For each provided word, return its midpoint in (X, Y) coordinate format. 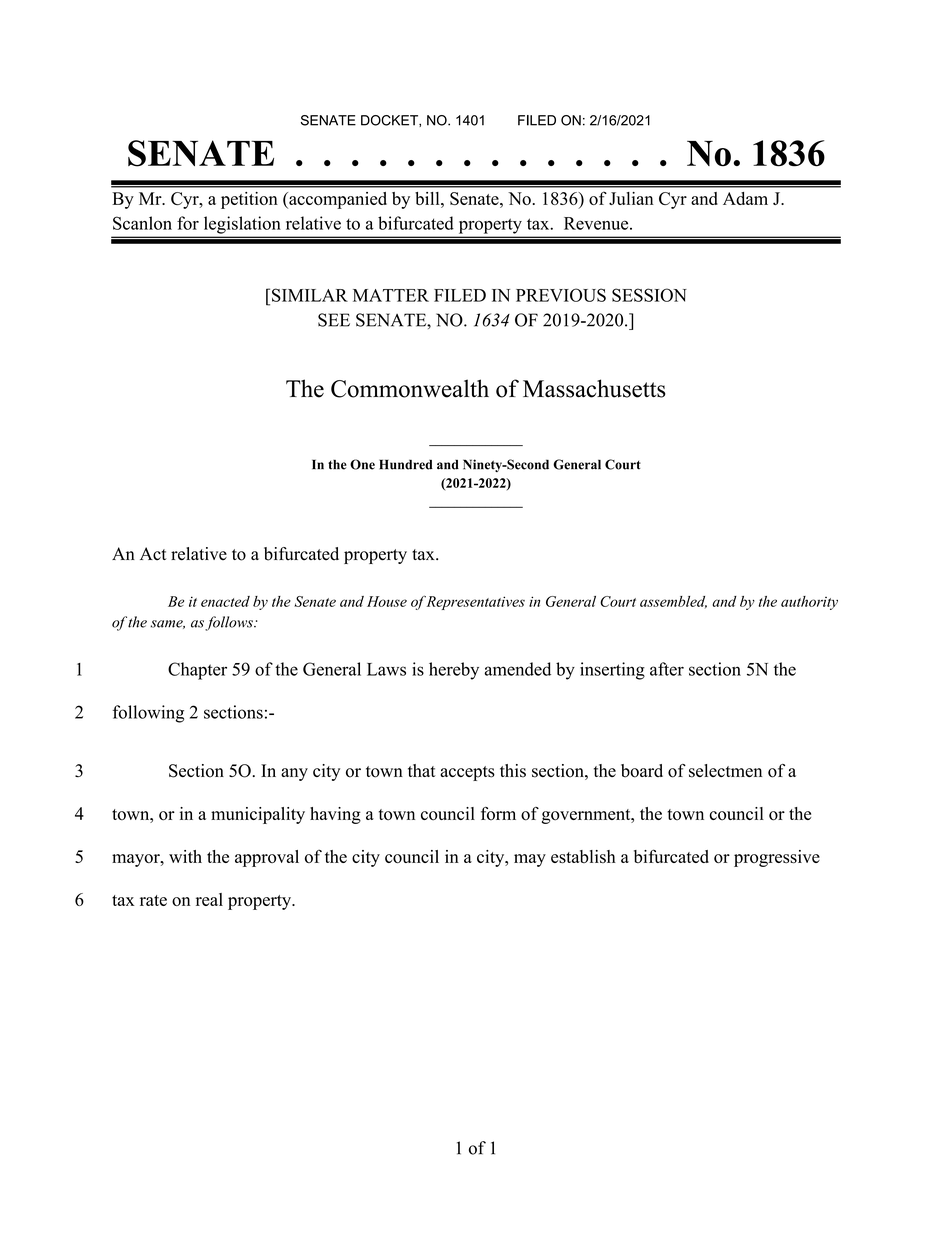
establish (583, 856)
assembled (673, 602)
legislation (242, 225)
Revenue (597, 223)
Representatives (475, 603)
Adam (745, 198)
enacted (225, 601)
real (209, 899)
